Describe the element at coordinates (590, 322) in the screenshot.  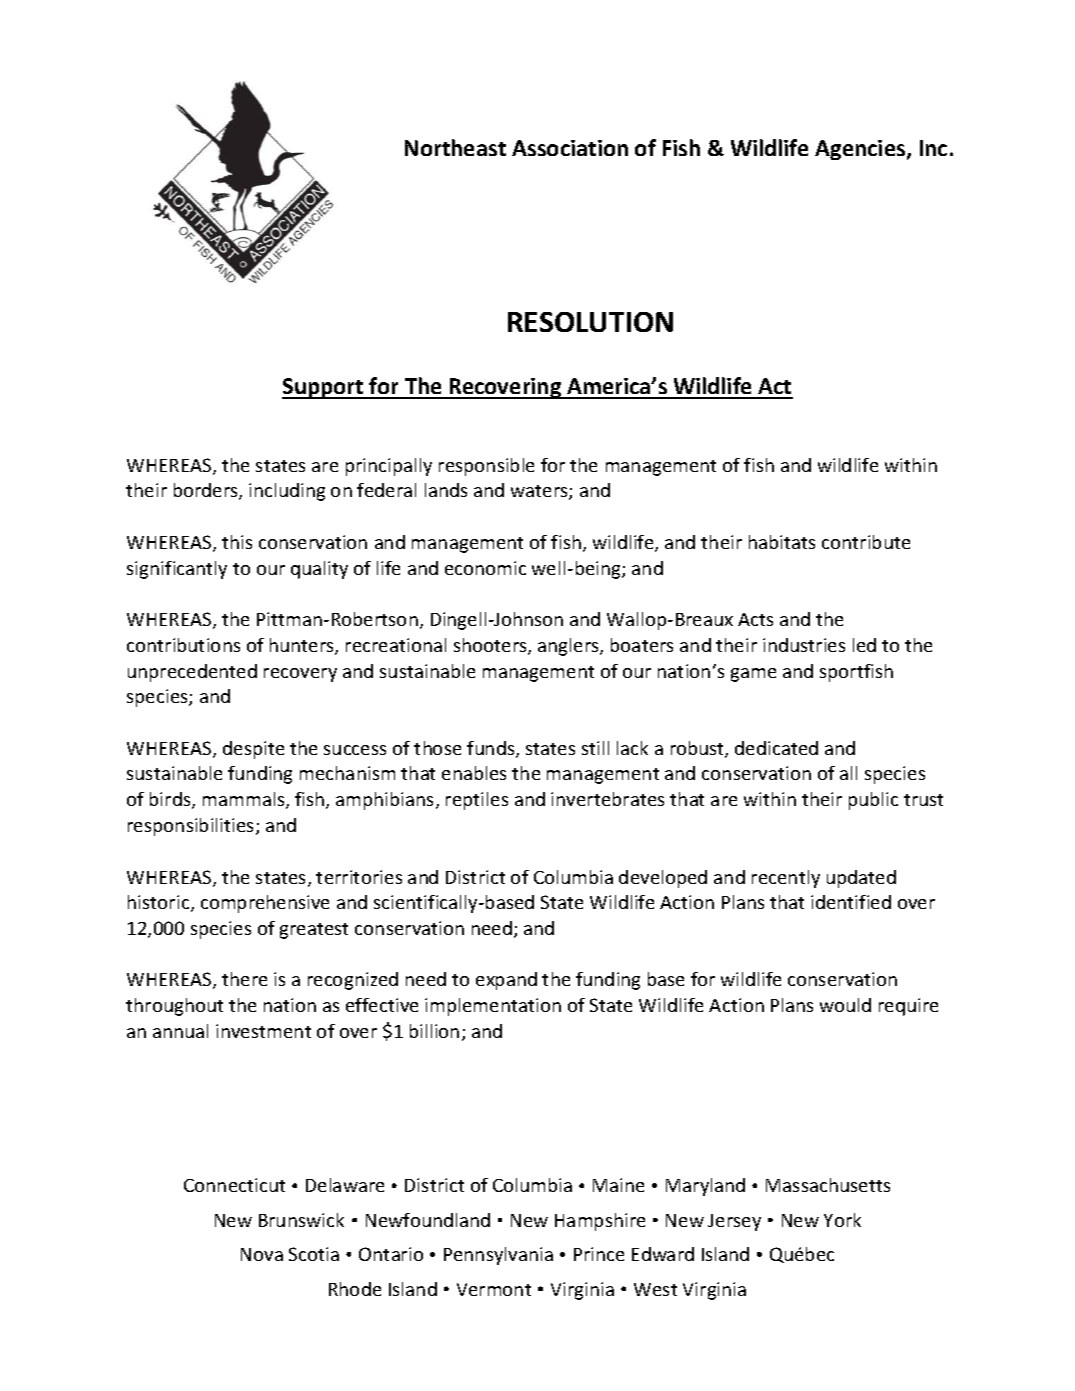
I see `RESOLUTION` at that location.
